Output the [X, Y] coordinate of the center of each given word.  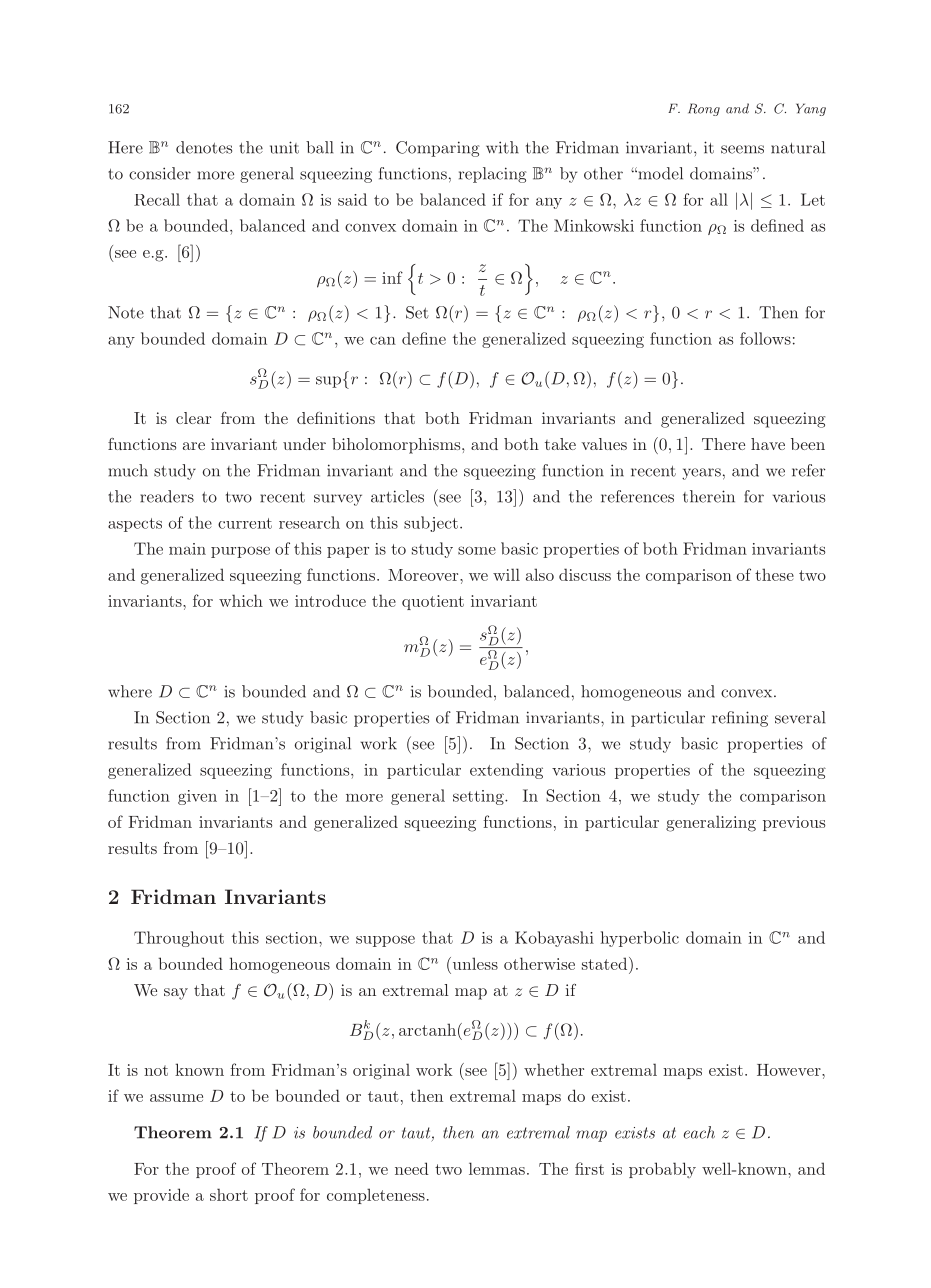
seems [742, 149]
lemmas [497, 1168]
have [768, 444]
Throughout [179, 939]
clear [193, 418]
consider [160, 173]
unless [474, 963]
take [560, 444]
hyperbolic [640, 939]
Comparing [438, 149]
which [241, 600]
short [229, 1194]
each [699, 1132]
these [774, 574]
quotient [433, 602]
